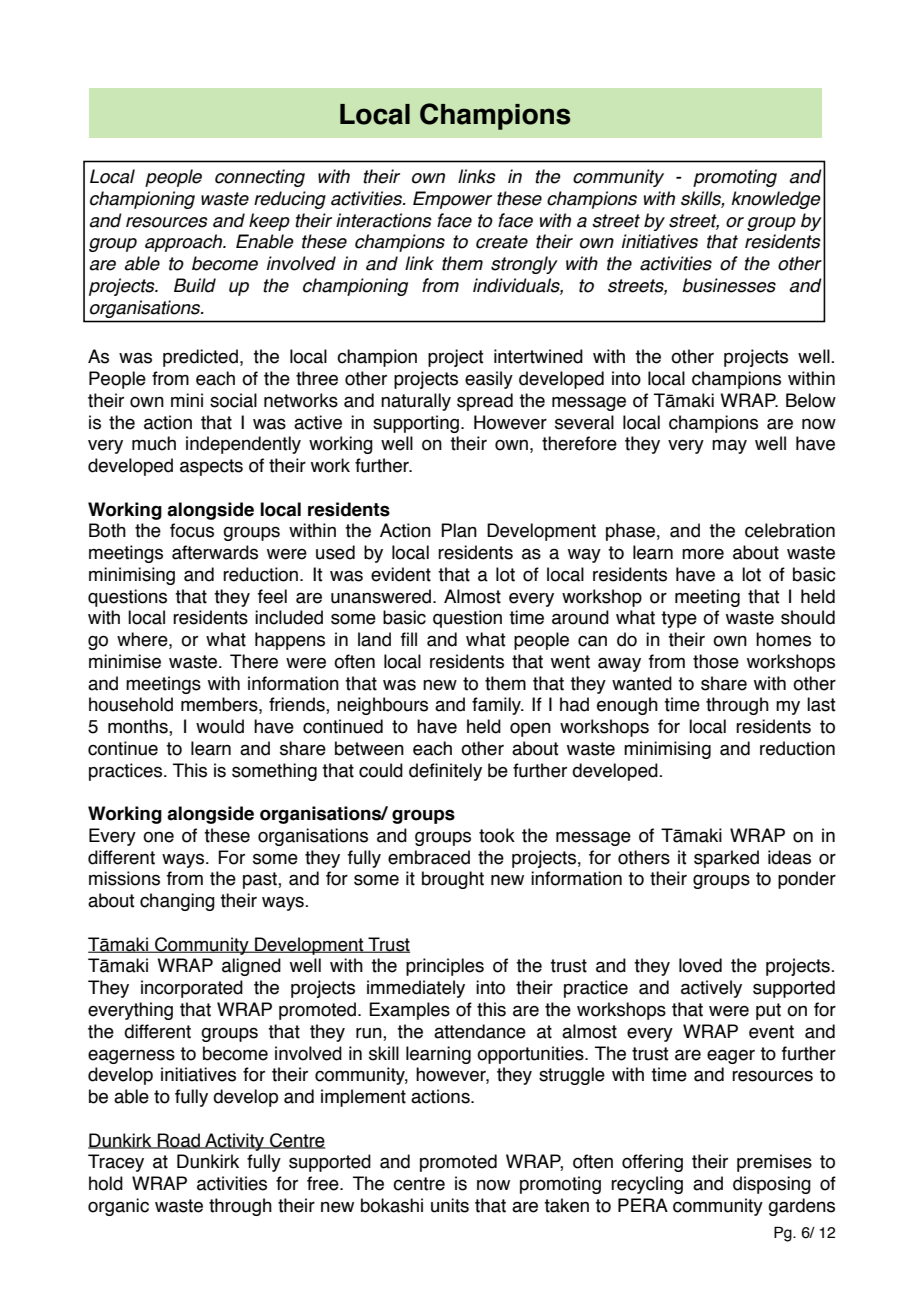 This page has width=924, height=1308. Describe the element at coordinates (776, 200) in the page. I see `knowledge` at that location.
